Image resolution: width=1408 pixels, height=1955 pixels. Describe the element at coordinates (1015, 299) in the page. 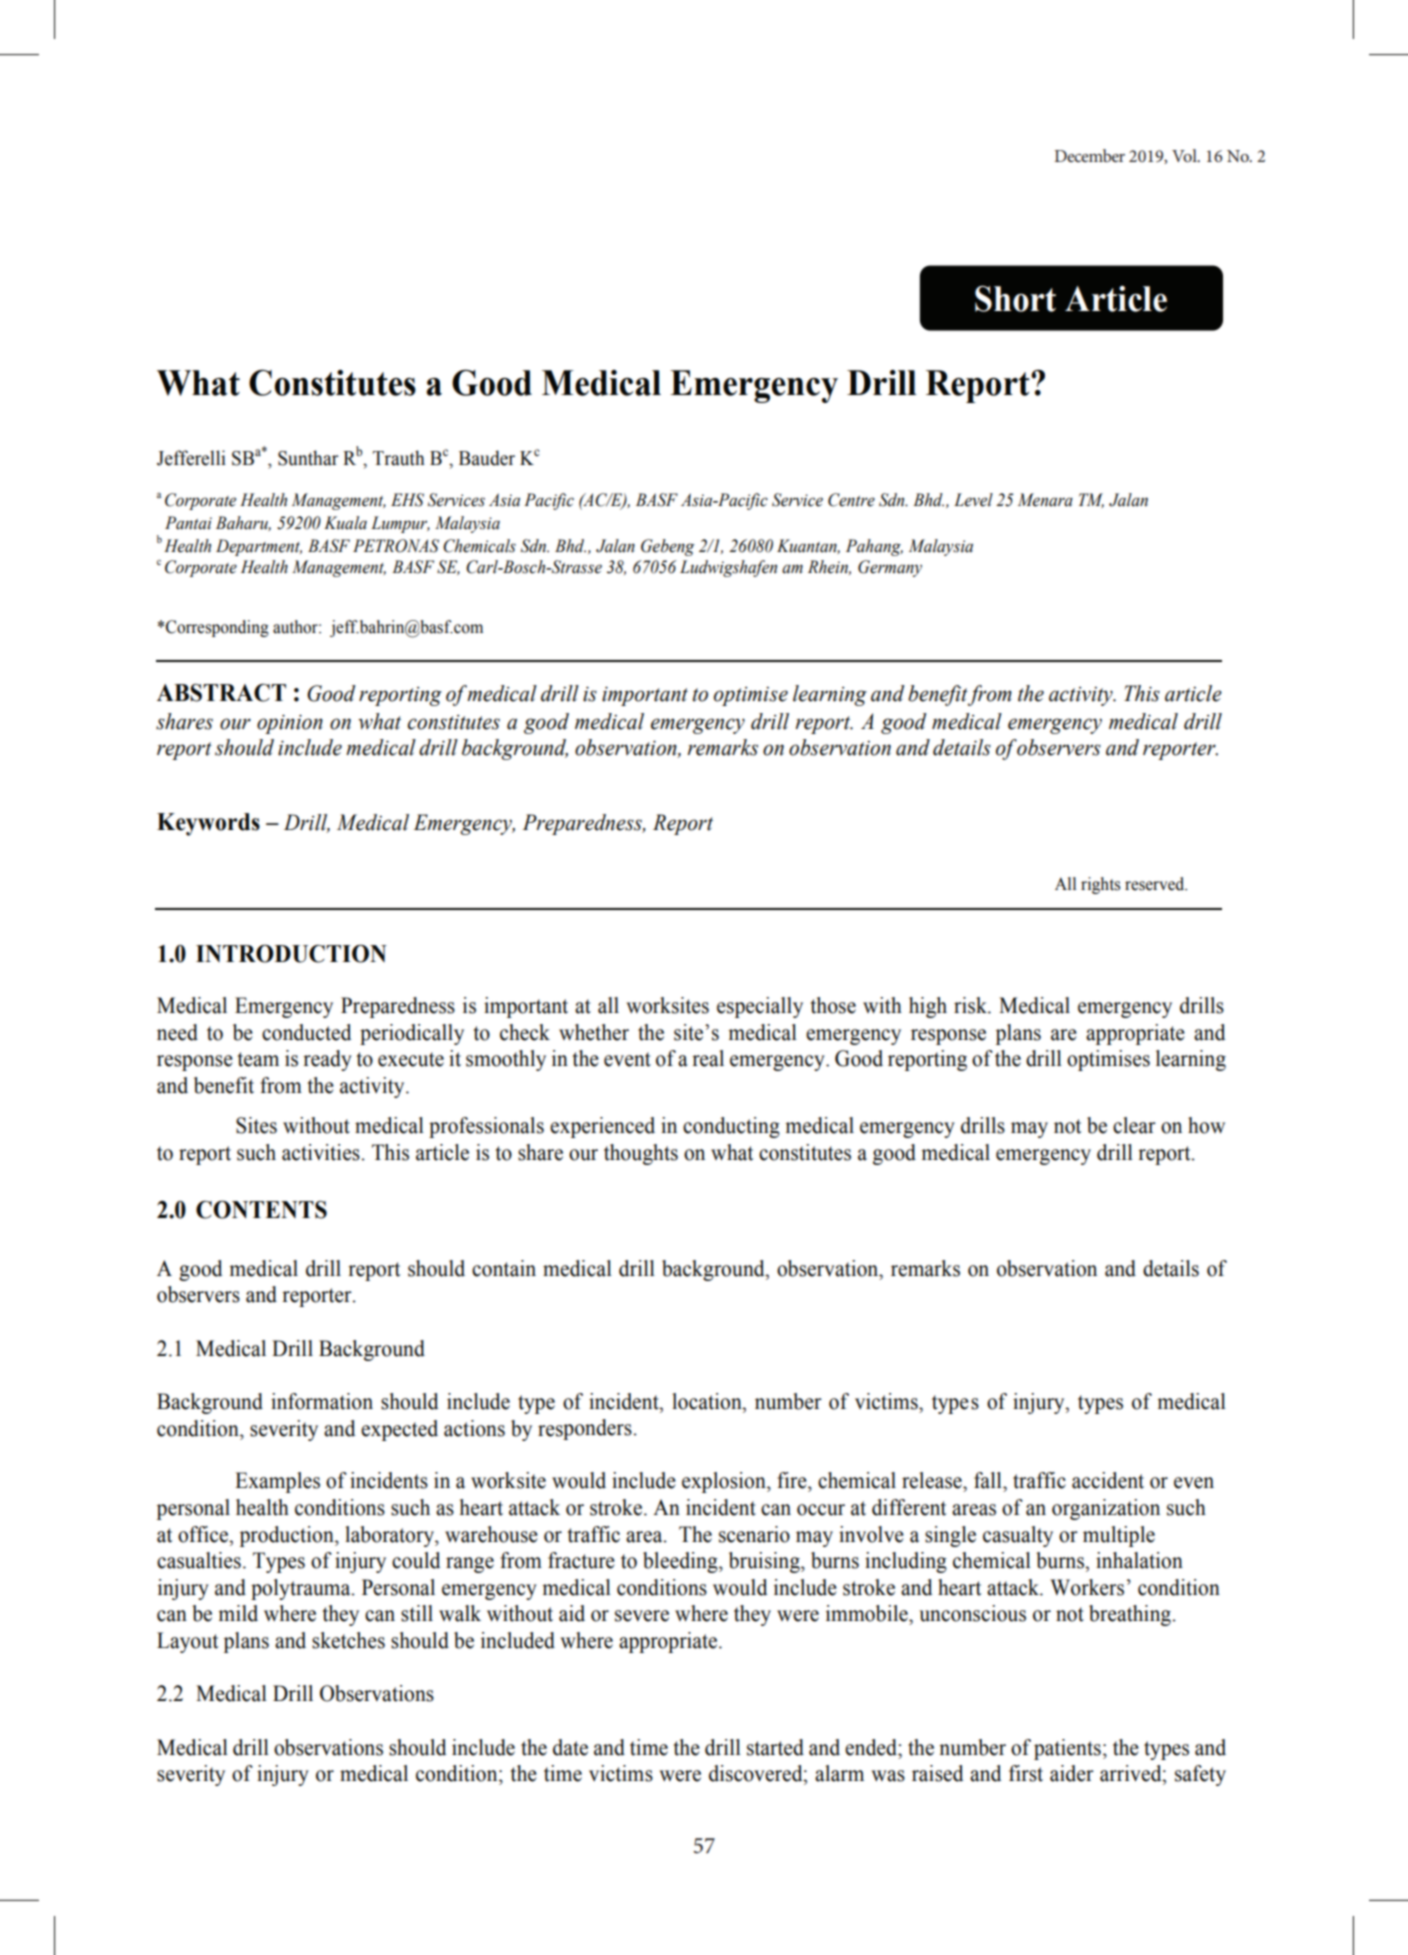

I see `Short` at that location.
